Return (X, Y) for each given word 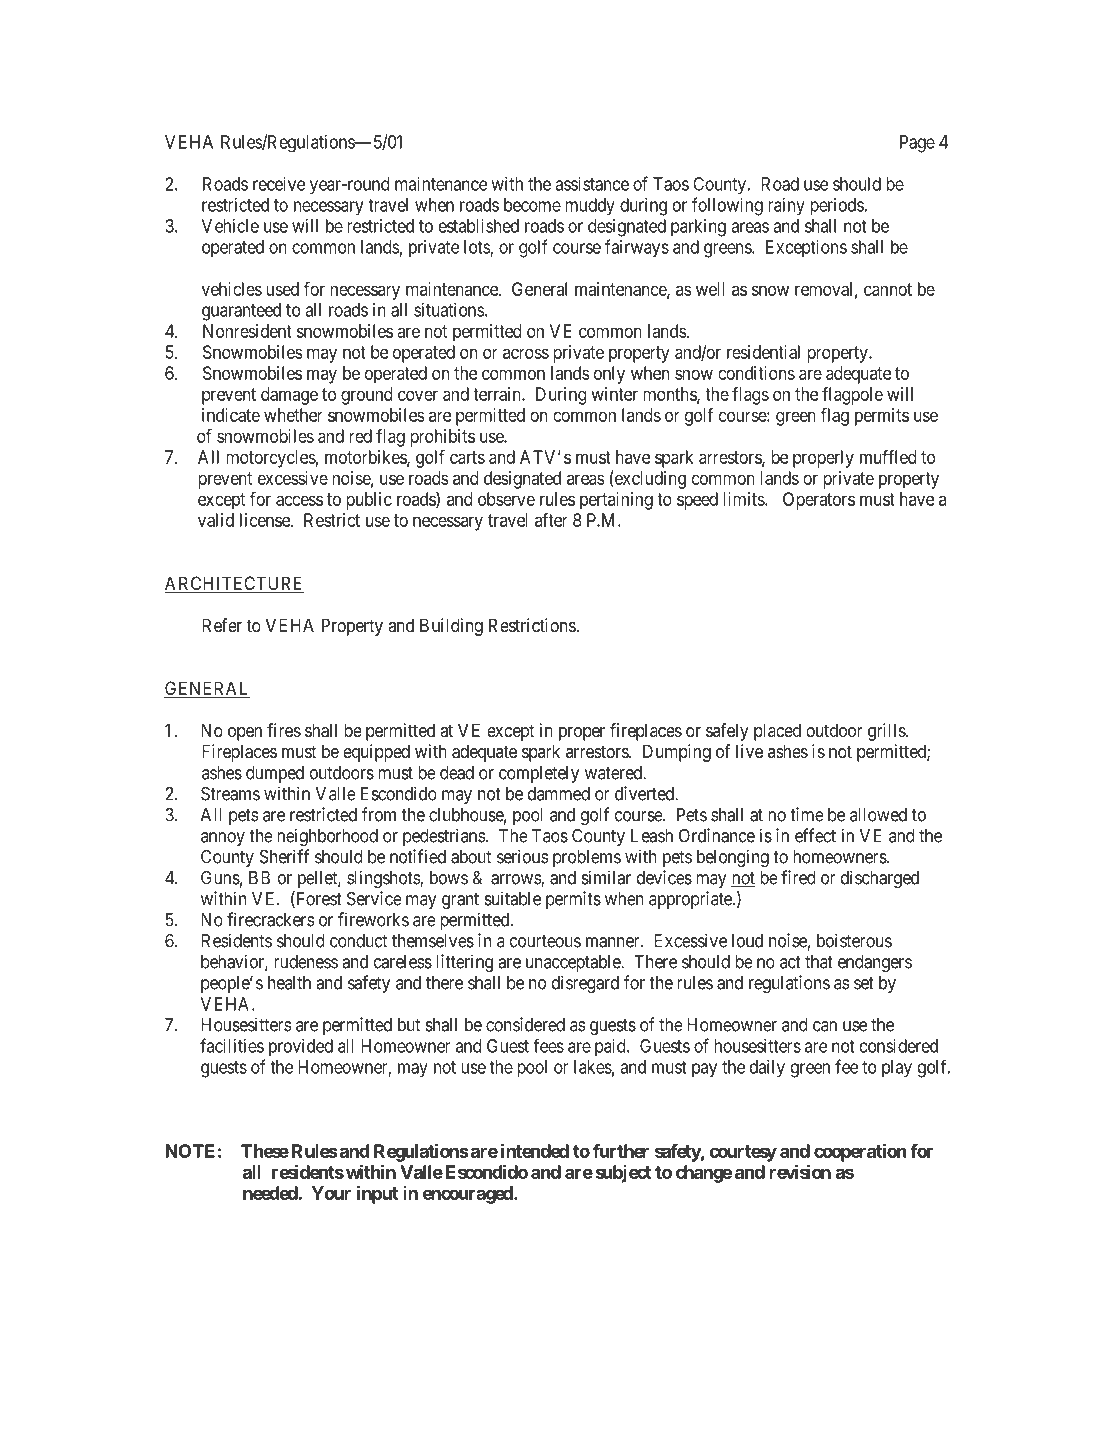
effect (815, 835)
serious (523, 856)
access (299, 500)
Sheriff (284, 856)
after (551, 520)
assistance (592, 184)
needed (270, 1193)
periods (837, 207)
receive (279, 184)
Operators (819, 501)
